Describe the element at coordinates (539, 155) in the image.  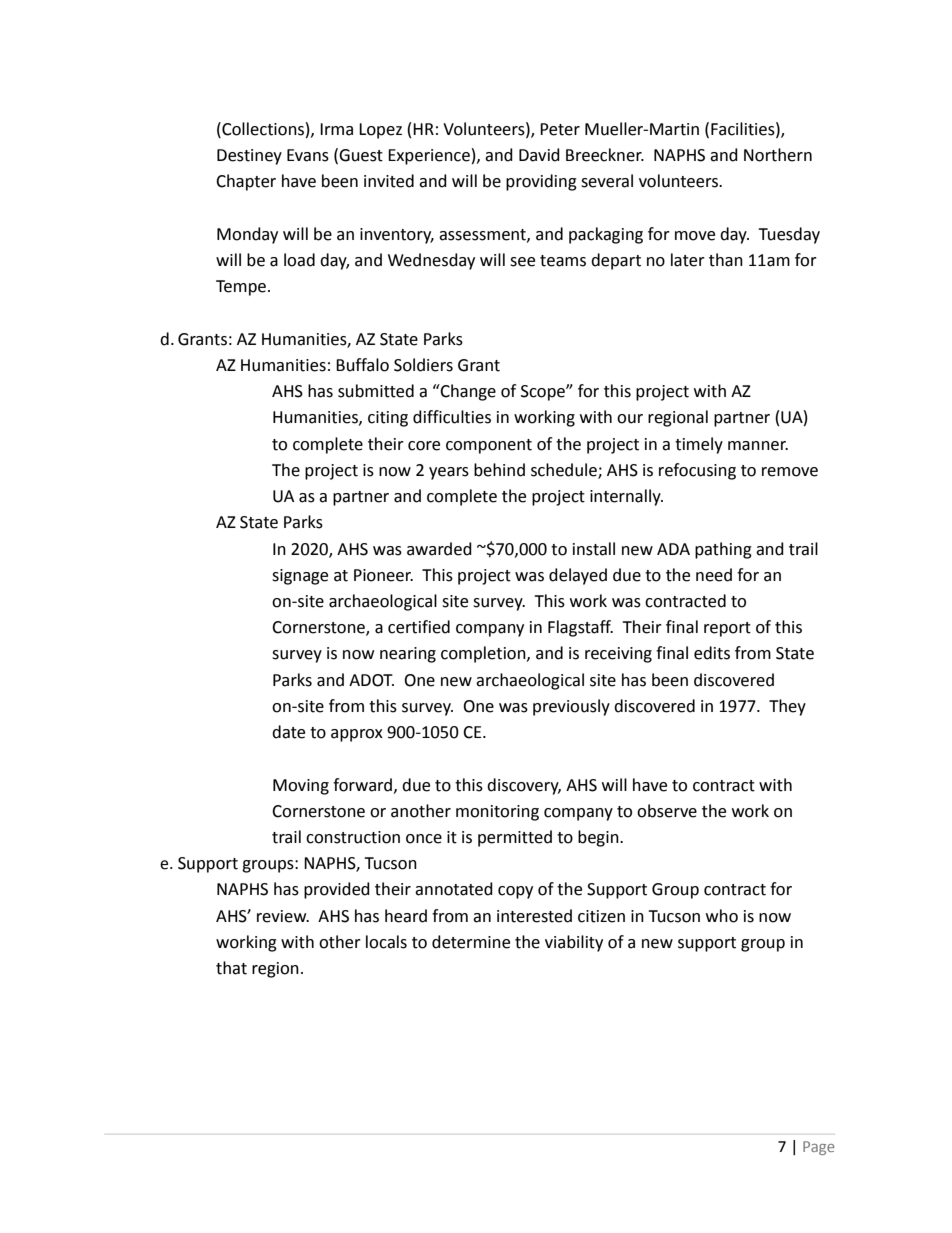
I see `David` at that location.
